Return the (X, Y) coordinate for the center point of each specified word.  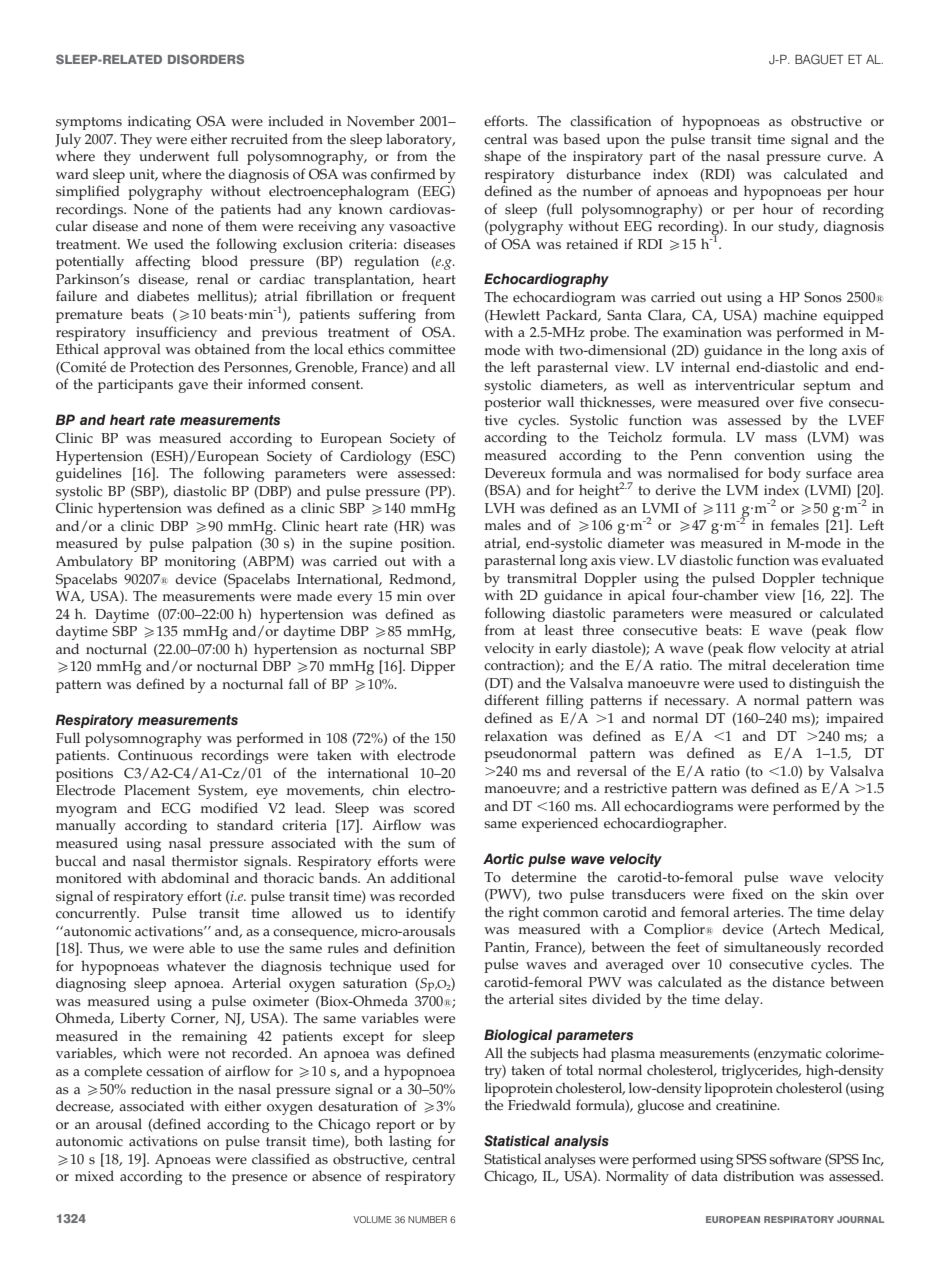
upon (623, 142)
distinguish (824, 684)
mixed (94, 1176)
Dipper (433, 668)
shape (502, 157)
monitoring (200, 563)
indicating (159, 122)
